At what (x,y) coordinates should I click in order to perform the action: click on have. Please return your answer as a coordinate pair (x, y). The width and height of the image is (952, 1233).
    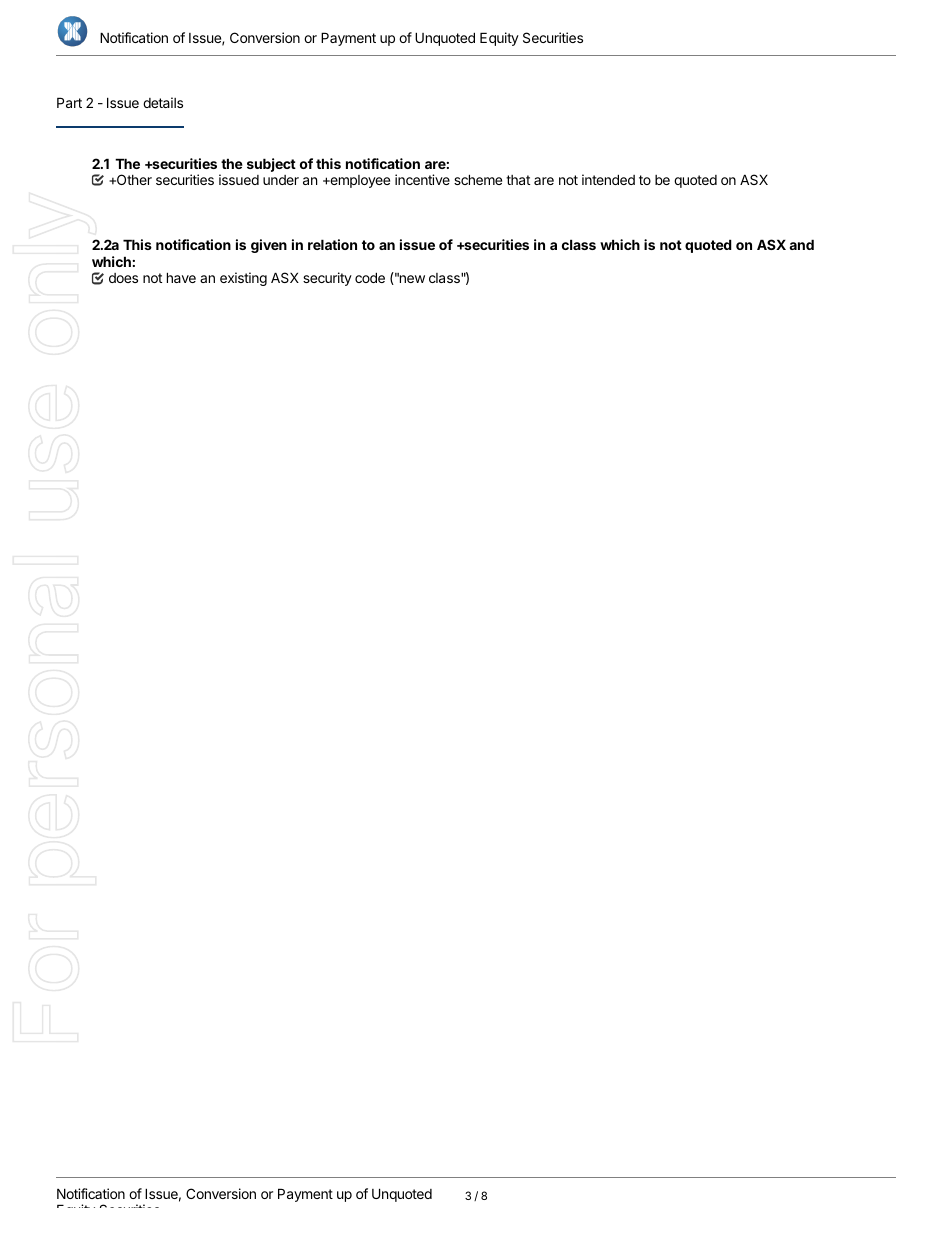
    Looking at the image, I should click on (181, 277).
